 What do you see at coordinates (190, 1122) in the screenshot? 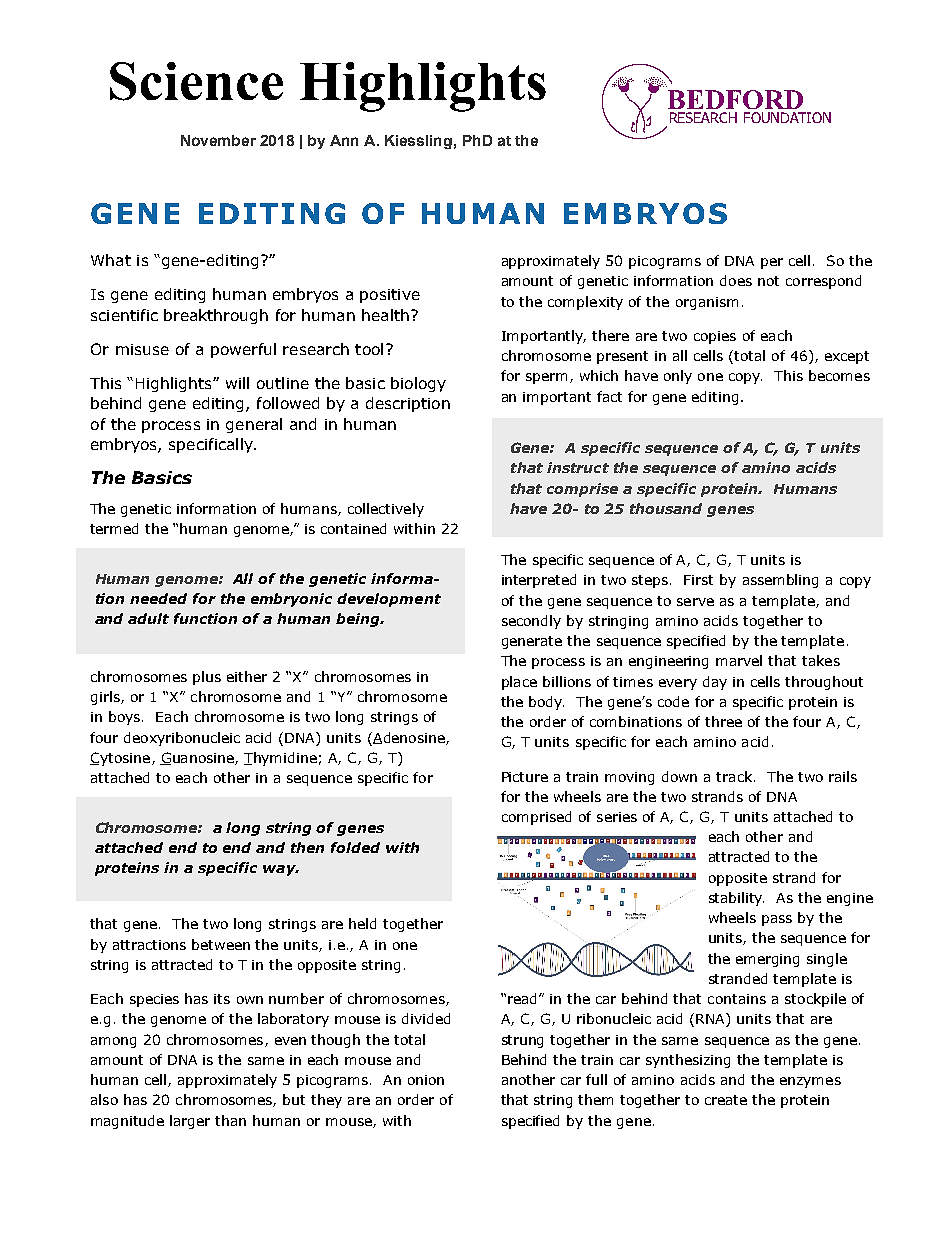
I see `larger` at bounding box center [190, 1122].
